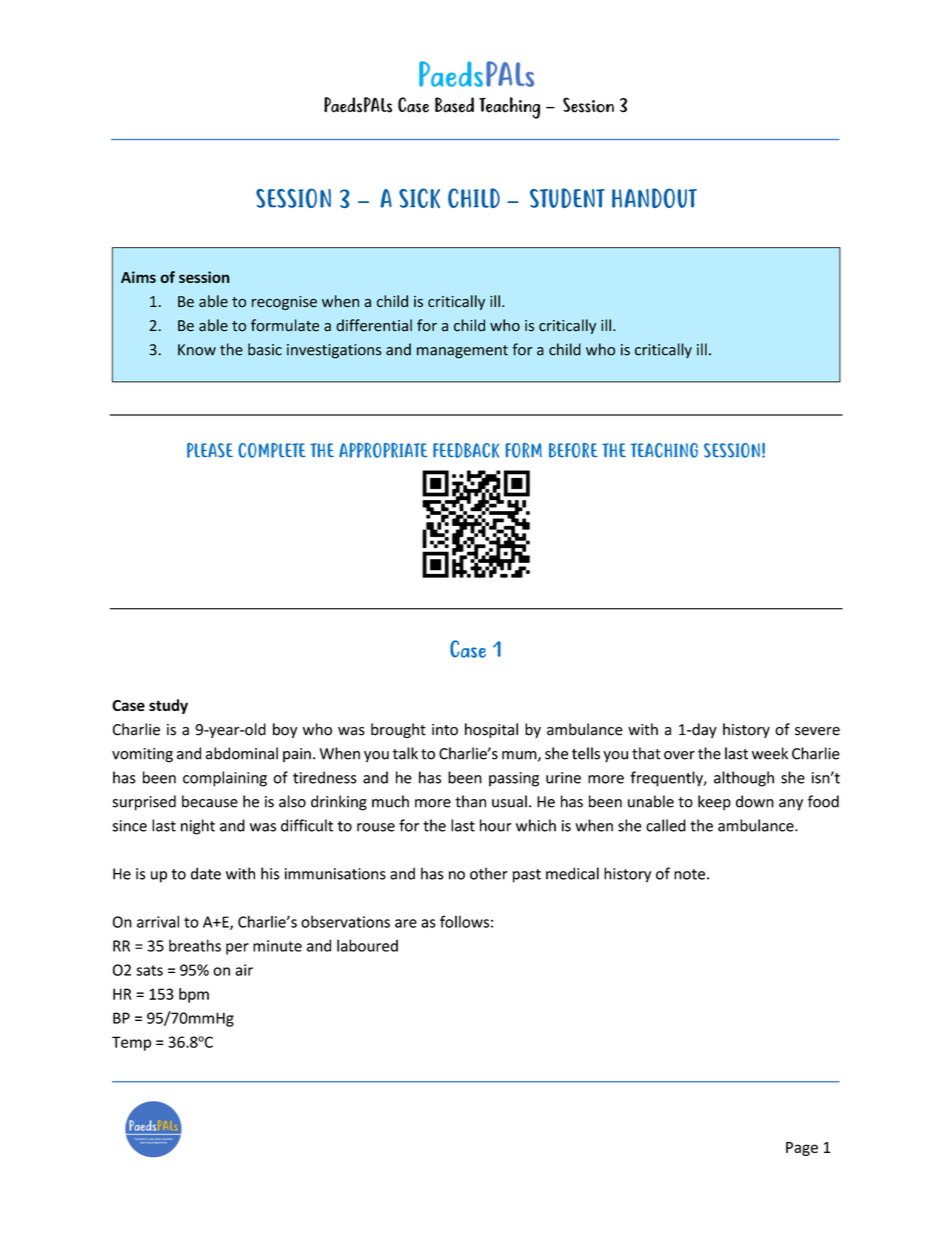  I want to click on Based, so click(454, 105).
